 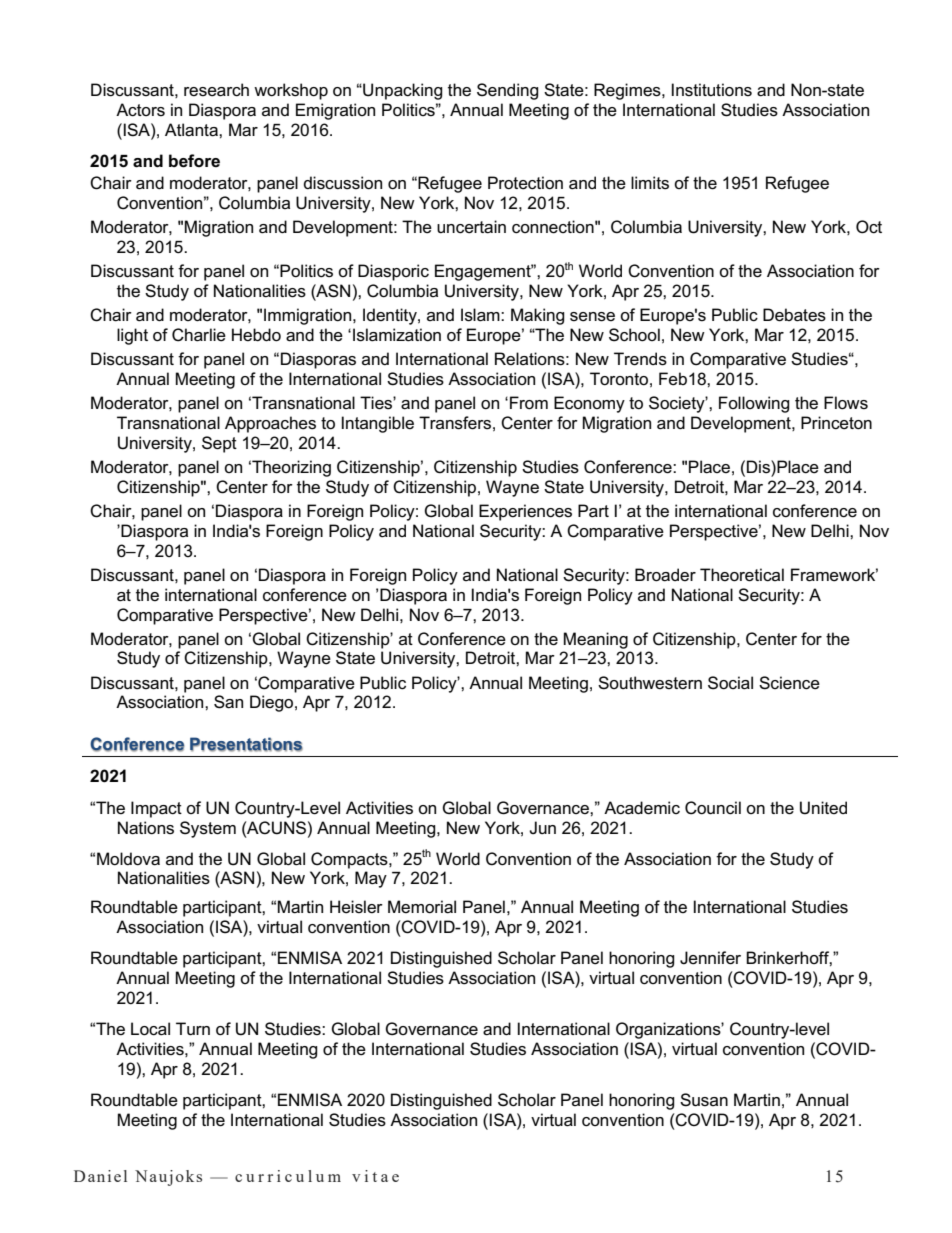 I want to click on Institutions, so click(x=712, y=90).
